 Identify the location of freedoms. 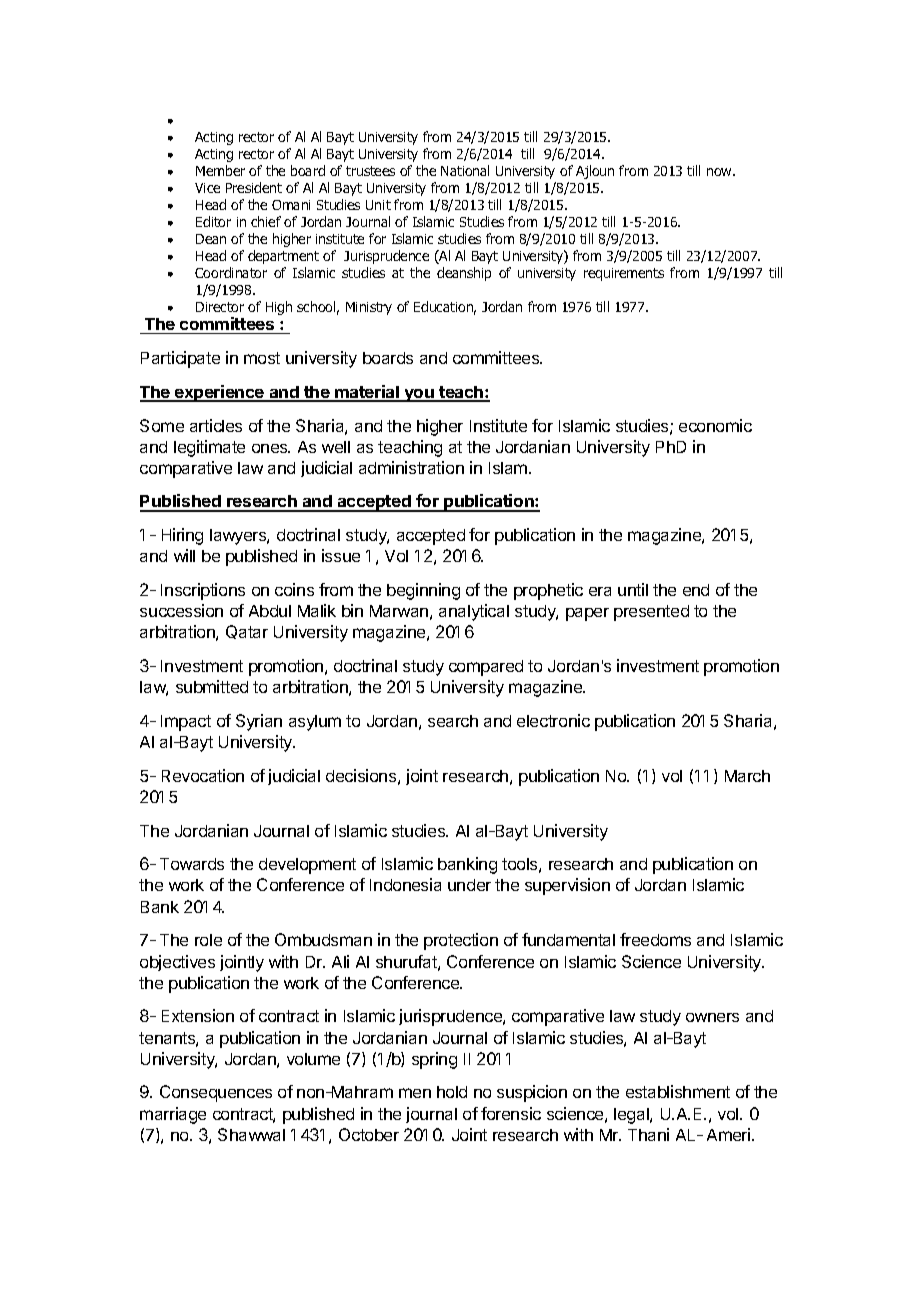
(655, 939).
